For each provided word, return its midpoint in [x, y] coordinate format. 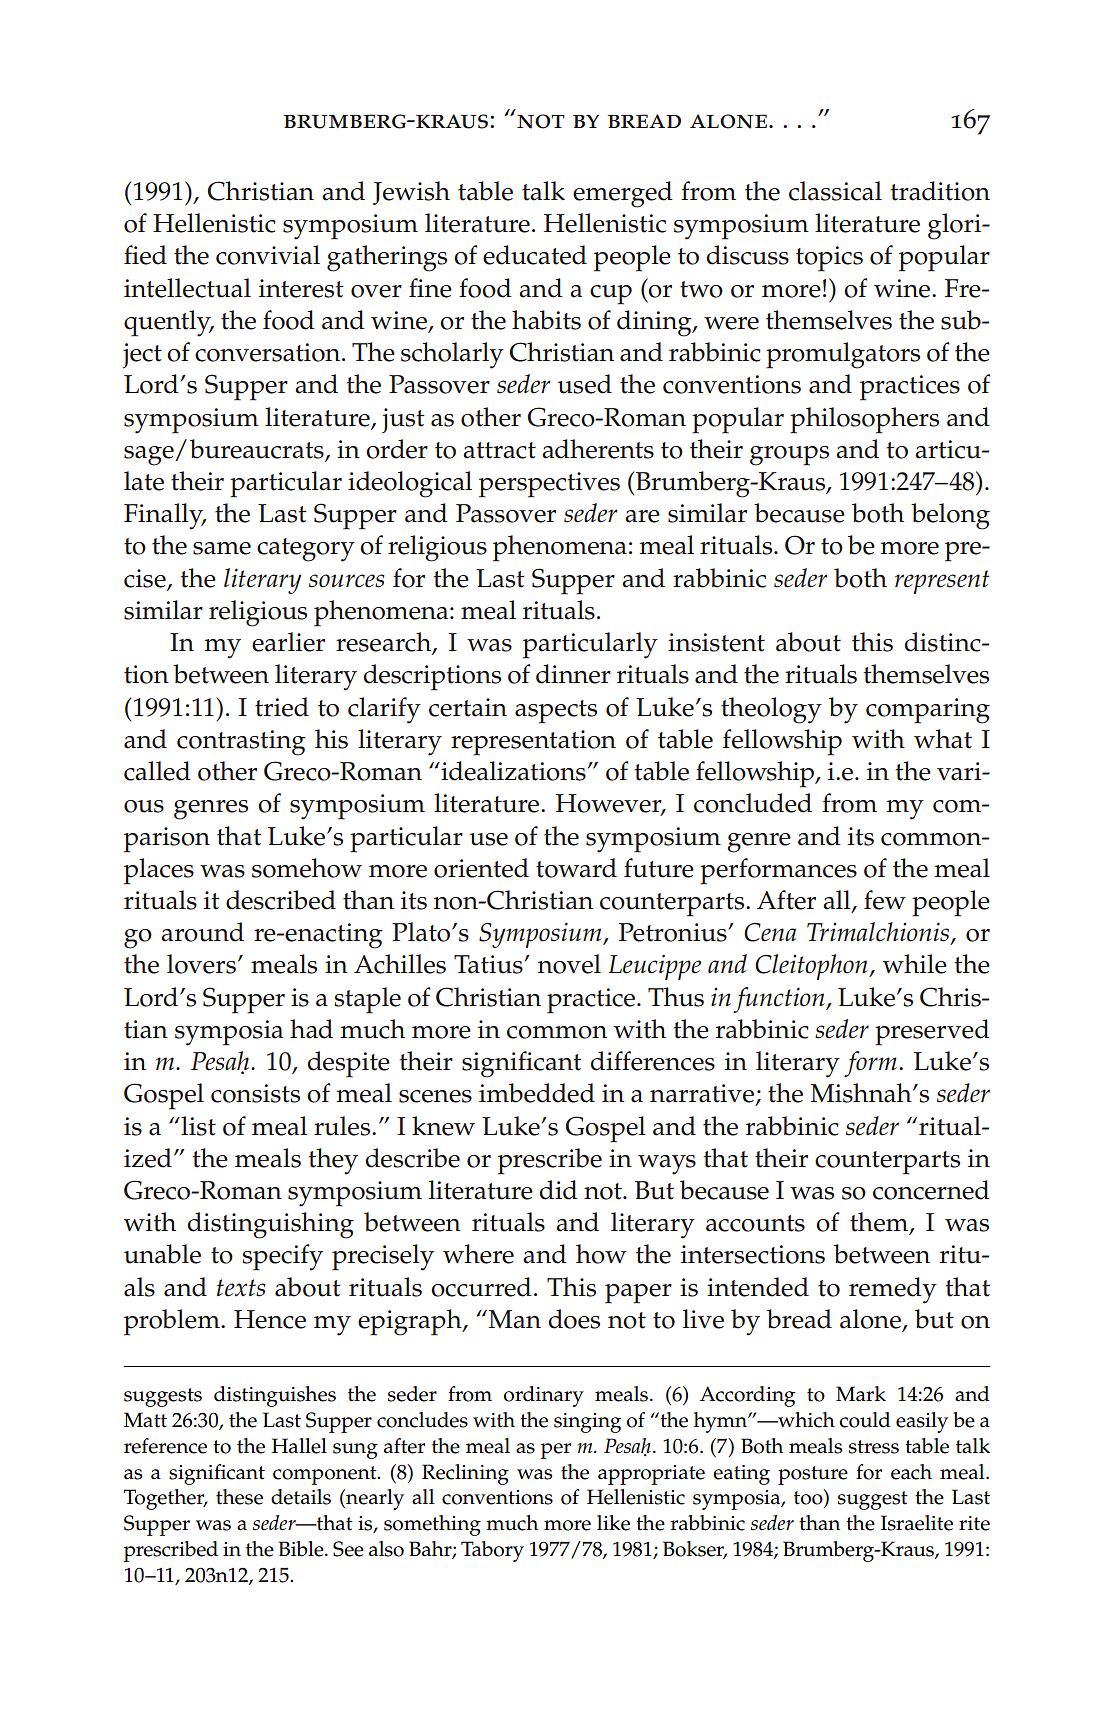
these [239, 1497]
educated [535, 255]
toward [576, 868]
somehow [307, 868]
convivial [268, 255]
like [613, 1523]
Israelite [917, 1523]
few [885, 900]
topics [829, 259]
